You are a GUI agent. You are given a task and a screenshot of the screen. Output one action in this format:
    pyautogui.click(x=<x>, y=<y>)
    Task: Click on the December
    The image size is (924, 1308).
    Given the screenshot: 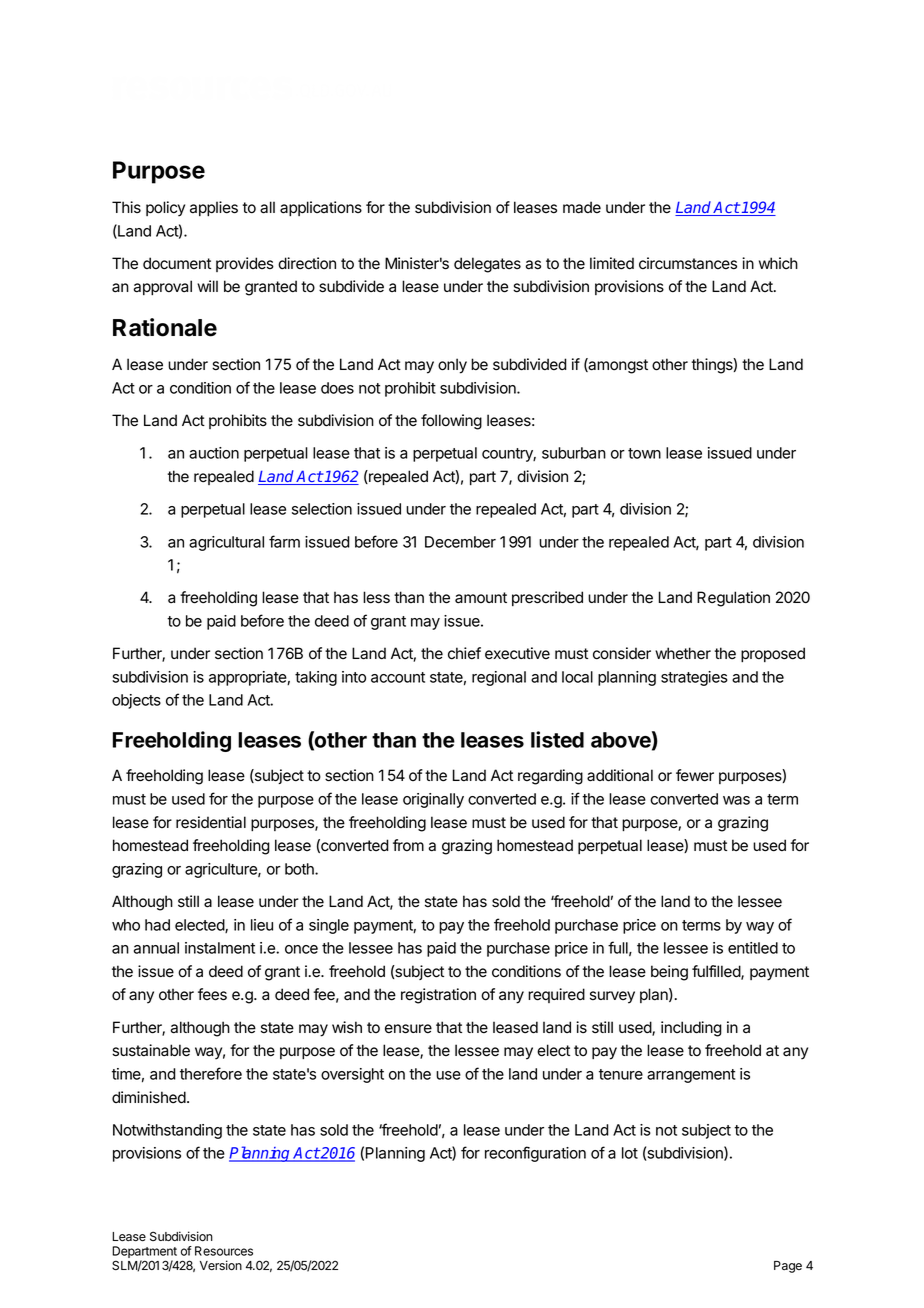 What is the action you would take?
    pyautogui.click(x=460, y=542)
